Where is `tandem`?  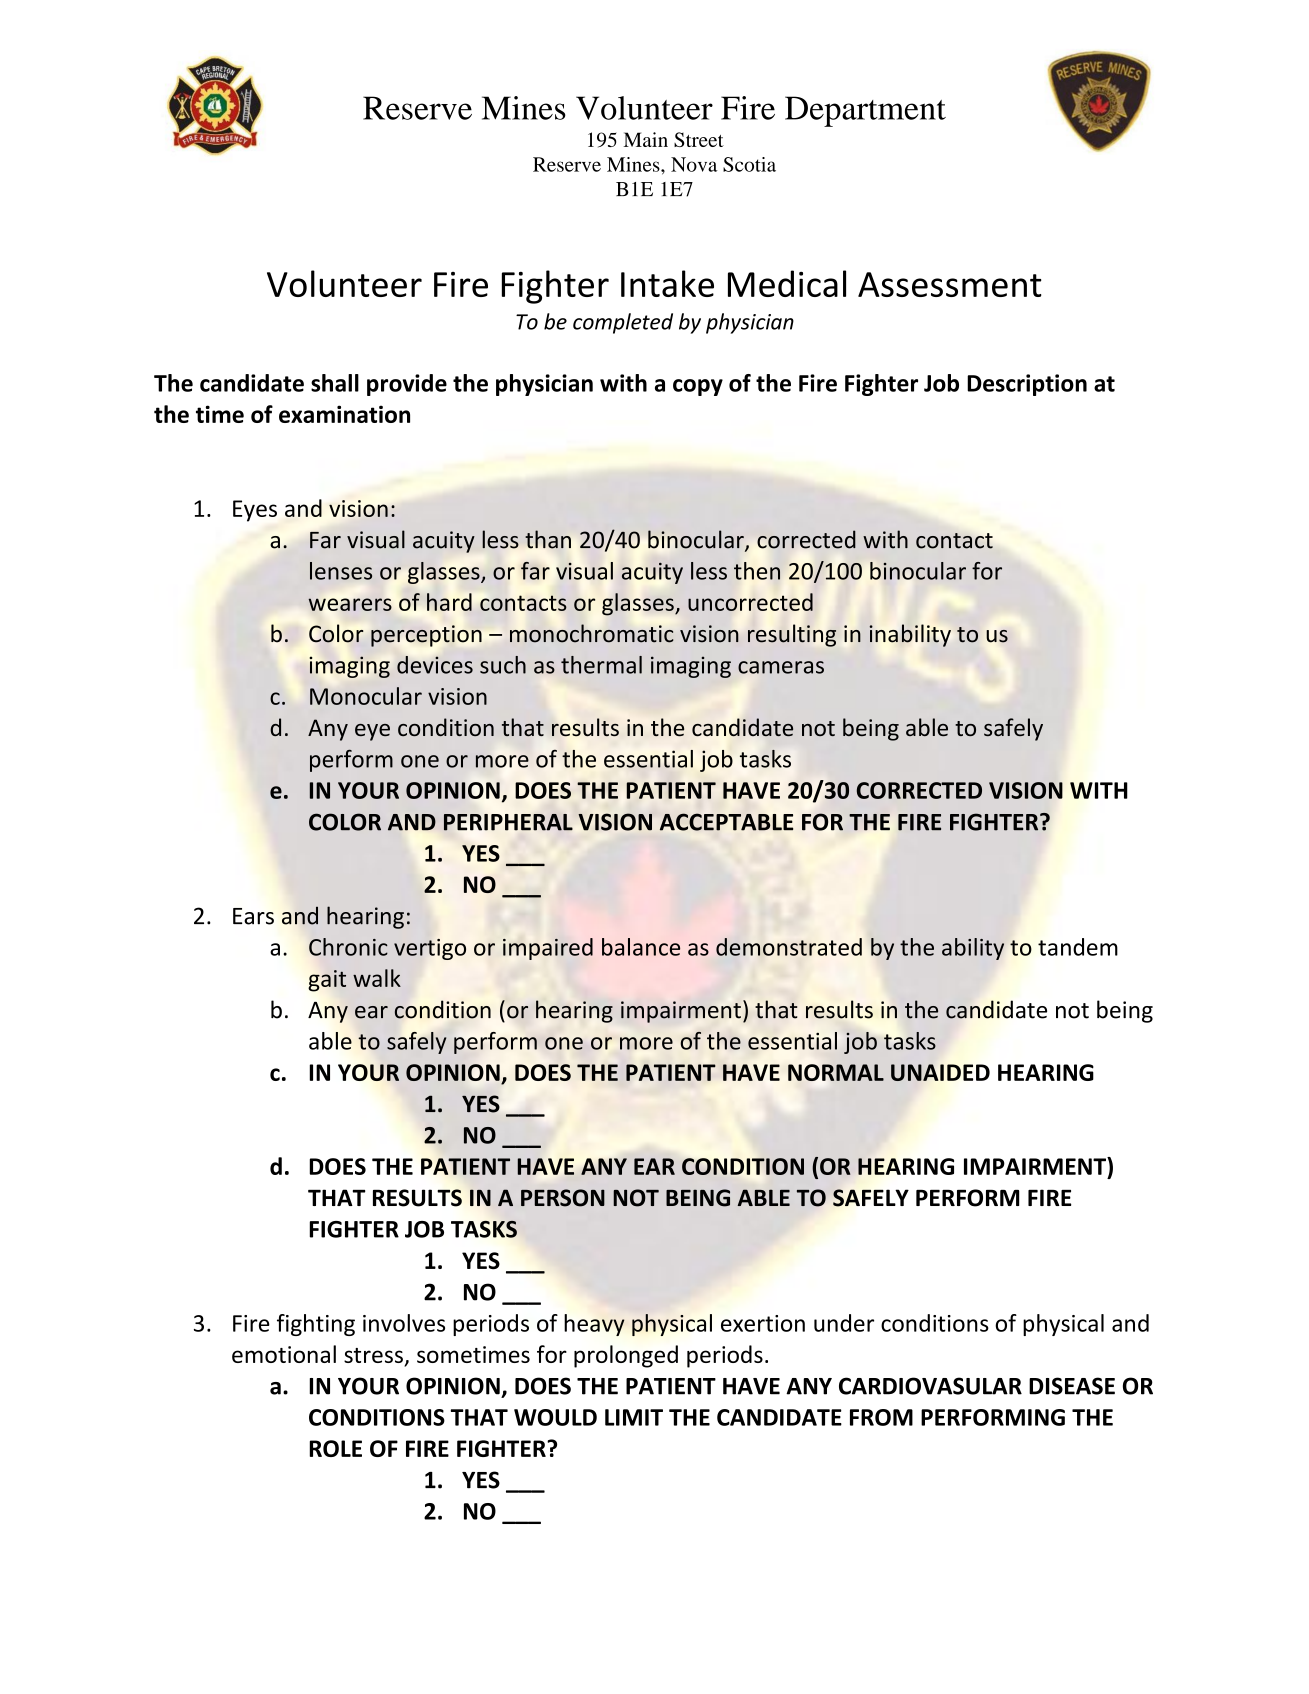
tandem is located at coordinates (1078, 947).
